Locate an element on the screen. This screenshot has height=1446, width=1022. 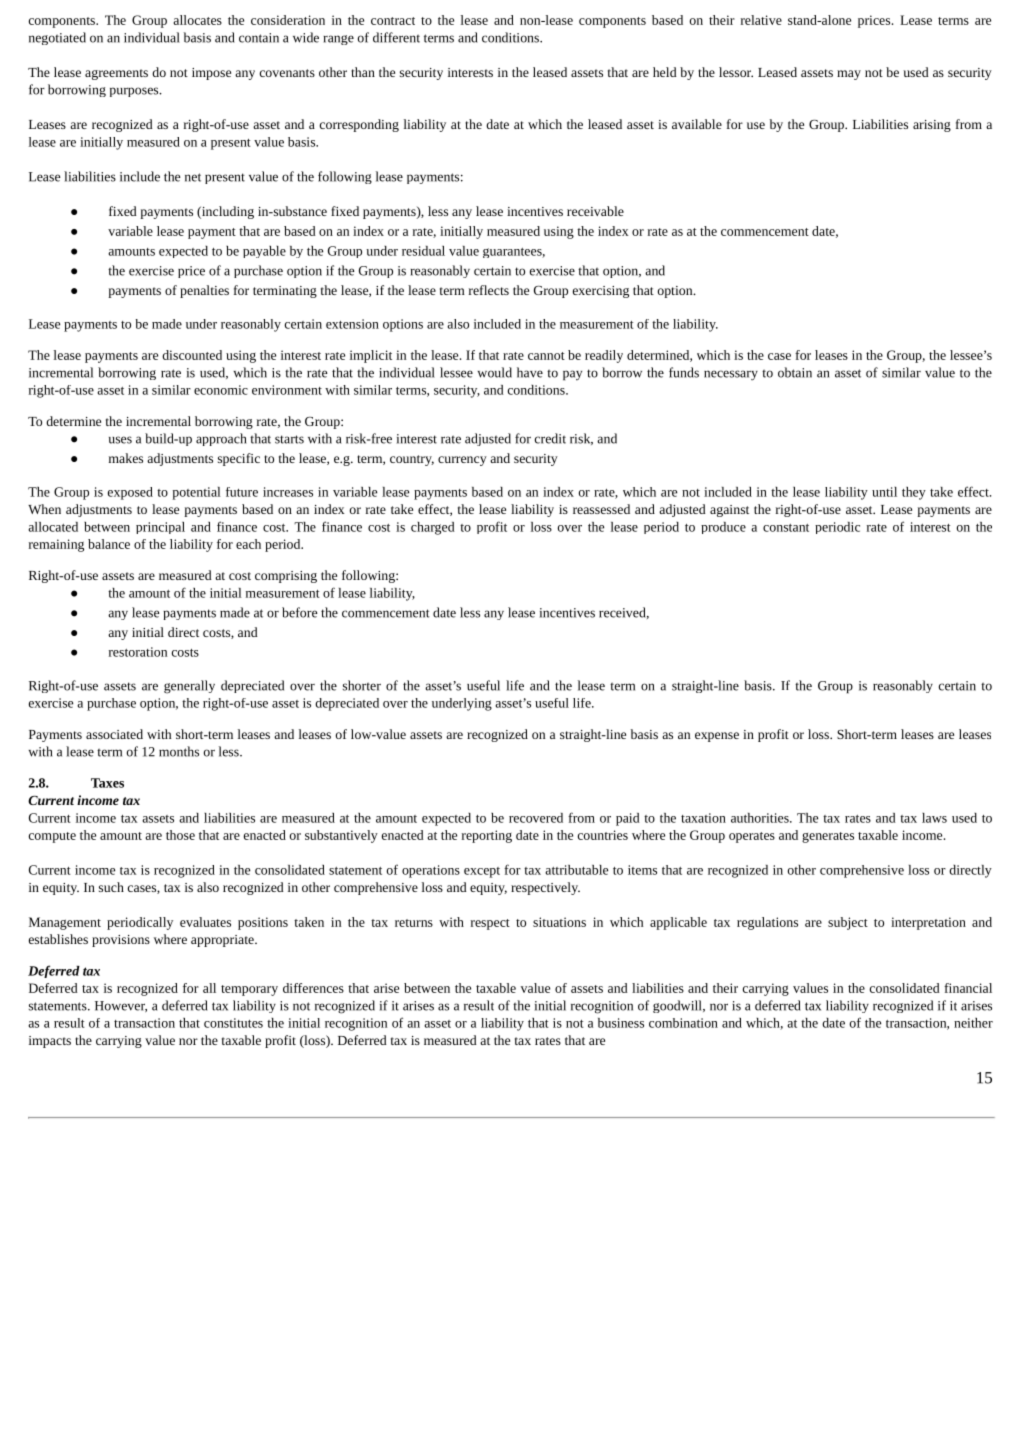
business is located at coordinates (621, 1023).
